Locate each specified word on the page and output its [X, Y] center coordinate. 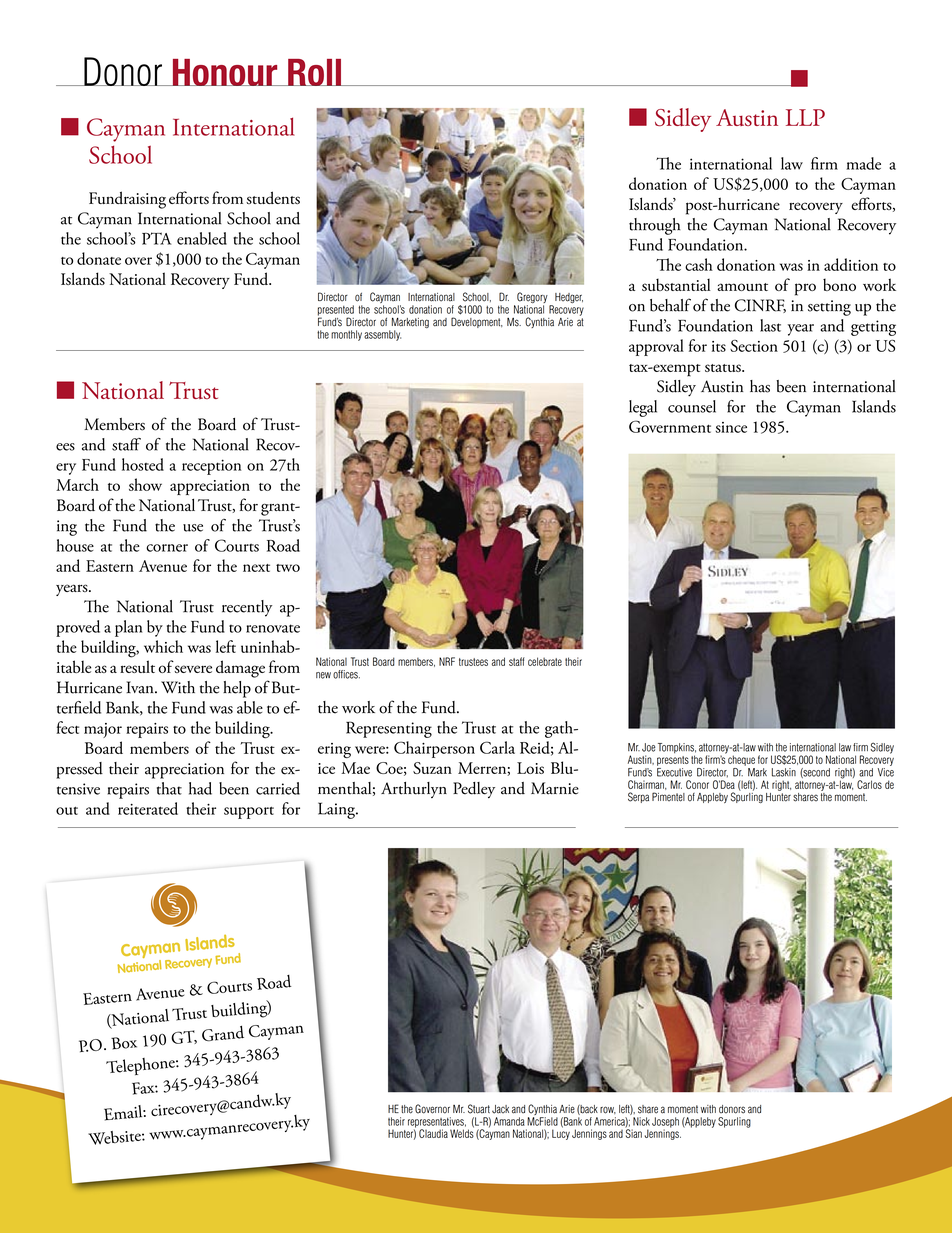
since [731, 427]
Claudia [433, 1133]
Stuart [479, 1109]
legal [643, 408]
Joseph [665, 1123]
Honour [225, 72]
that [169, 788]
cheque [741, 760]
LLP [805, 117]
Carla [497, 747]
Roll [314, 72]
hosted [143, 464]
